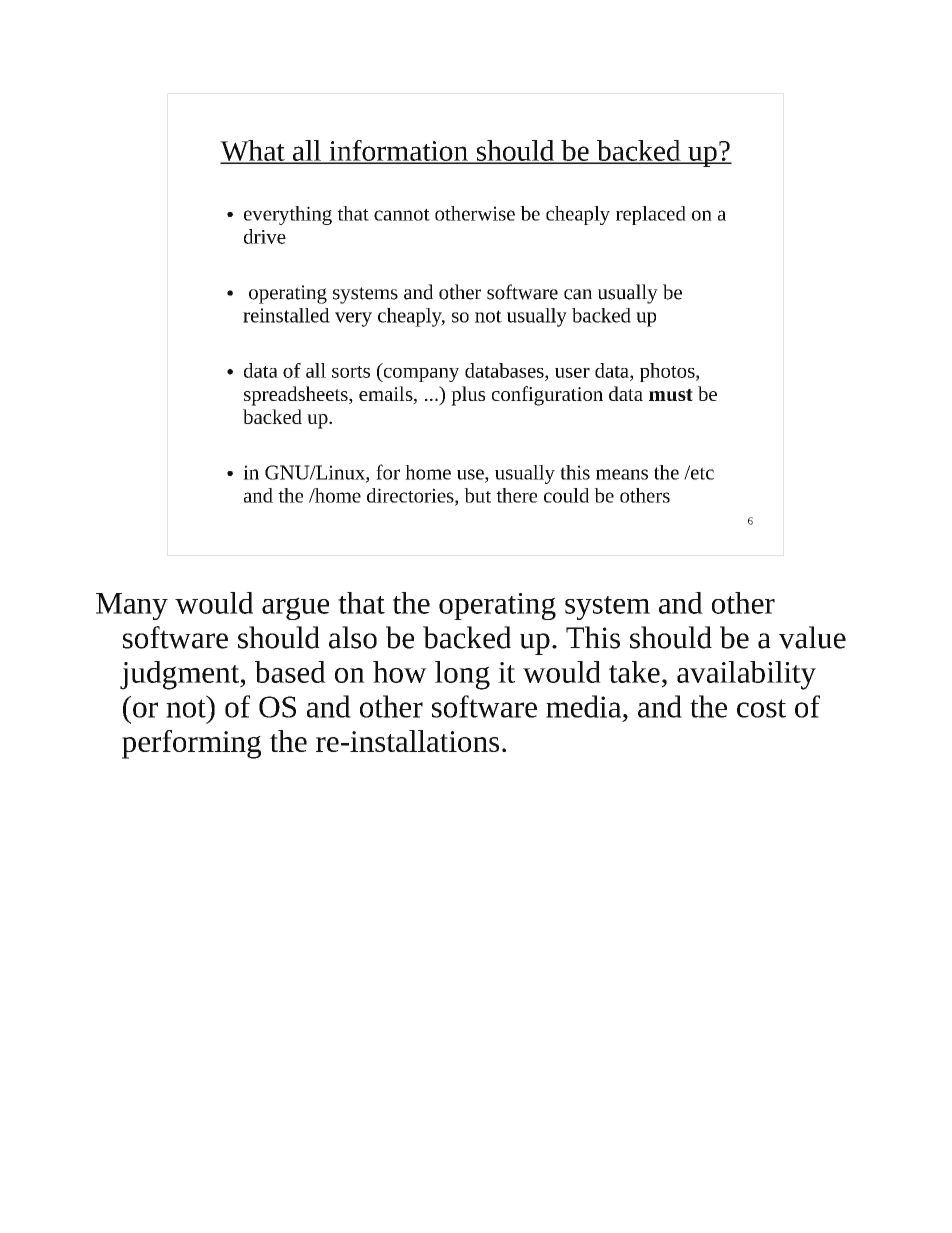  I want to click on What, so click(253, 152).
